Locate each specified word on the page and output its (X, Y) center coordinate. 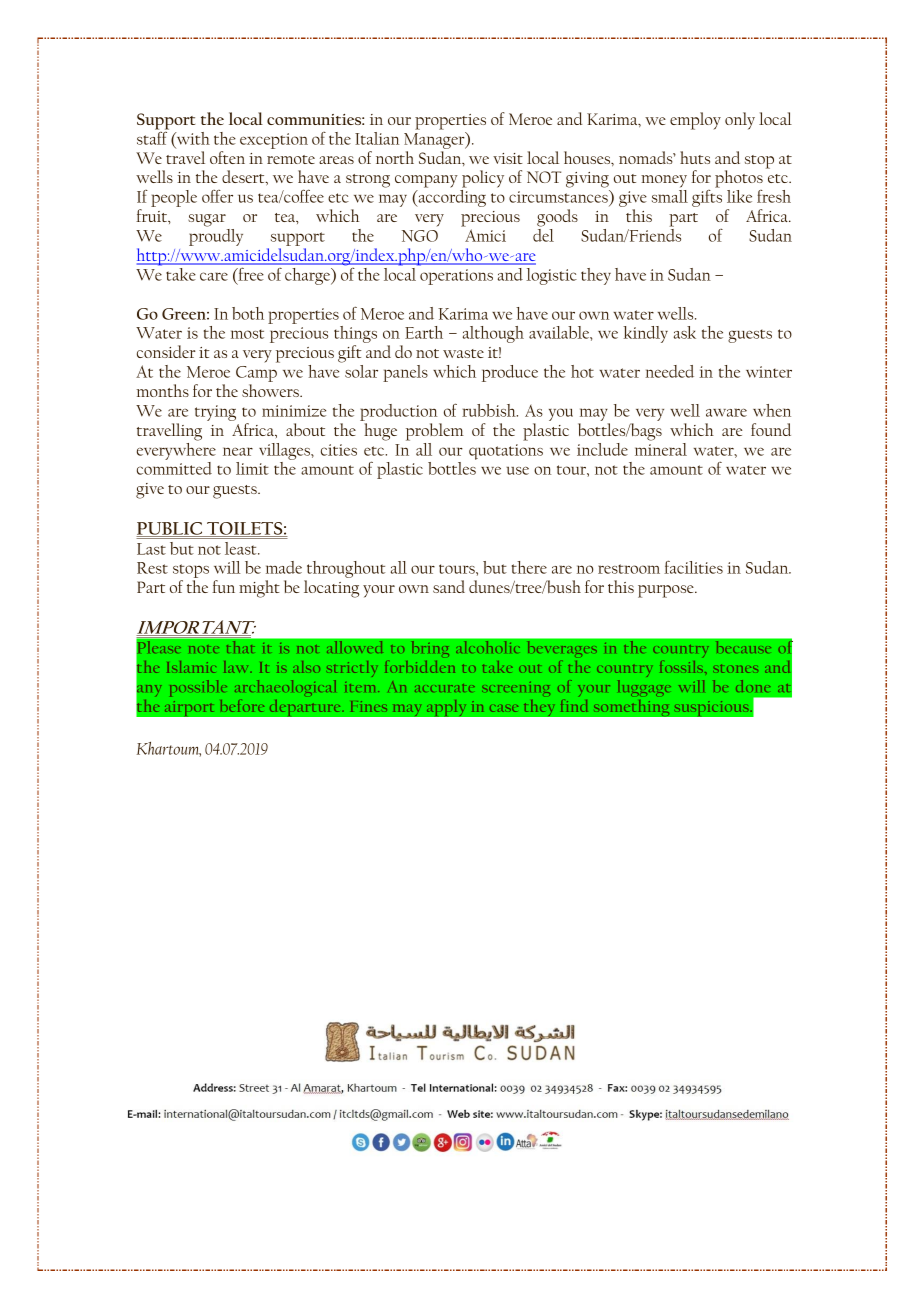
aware (726, 412)
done (753, 686)
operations (456, 277)
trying (215, 413)
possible (198, 688)
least (242, 548)
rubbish (490, 410)
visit (508, 158)
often (227, 157)
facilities (693, 567)
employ (695, 121)
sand (449, 586)
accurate (445, 688)
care (214, 276)
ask (685, 332)
